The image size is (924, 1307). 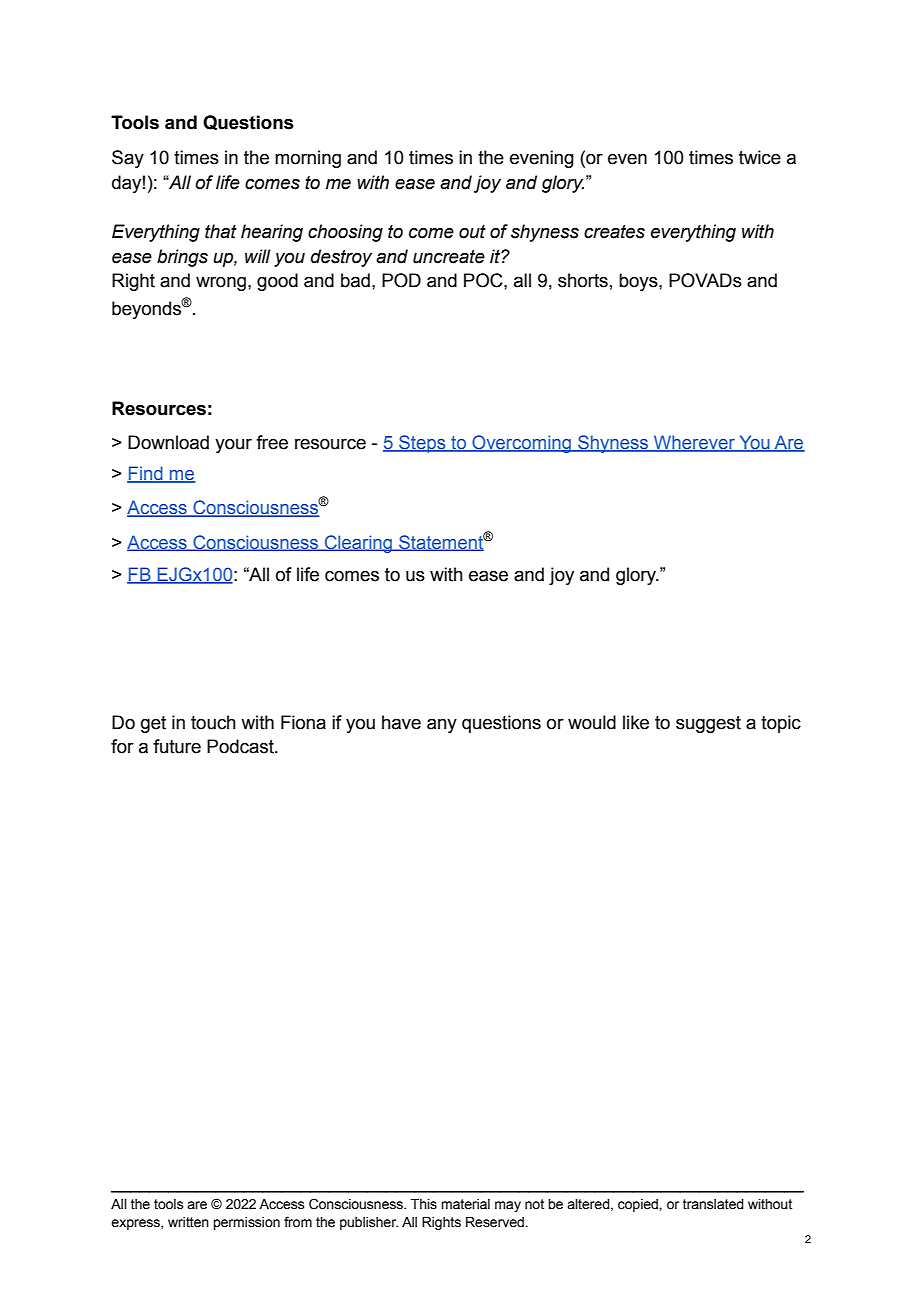 I want to click on Download, so click(x=168, y=442).
